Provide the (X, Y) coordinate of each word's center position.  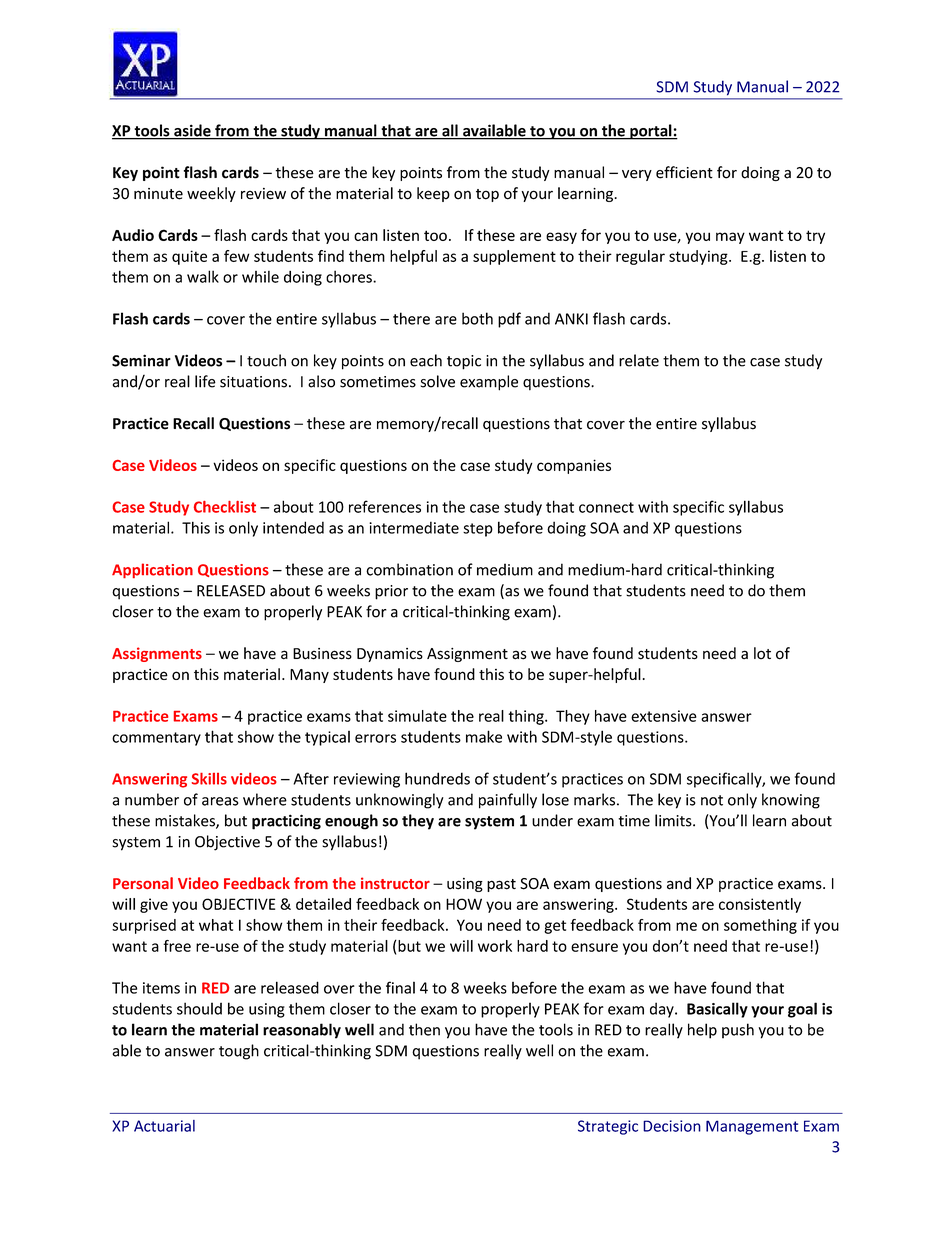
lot (762, 653)
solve (438, 381)
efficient (684, 172)
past (501, 885)
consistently (760, 905)
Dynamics (390, 655)
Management (752, 1127)
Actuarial (164, 1126)
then (424, 1029)
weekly (211, 194)
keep (433, 194)
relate (639, 360)
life (205, 381)
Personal (143, 883)
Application (152, 570)
